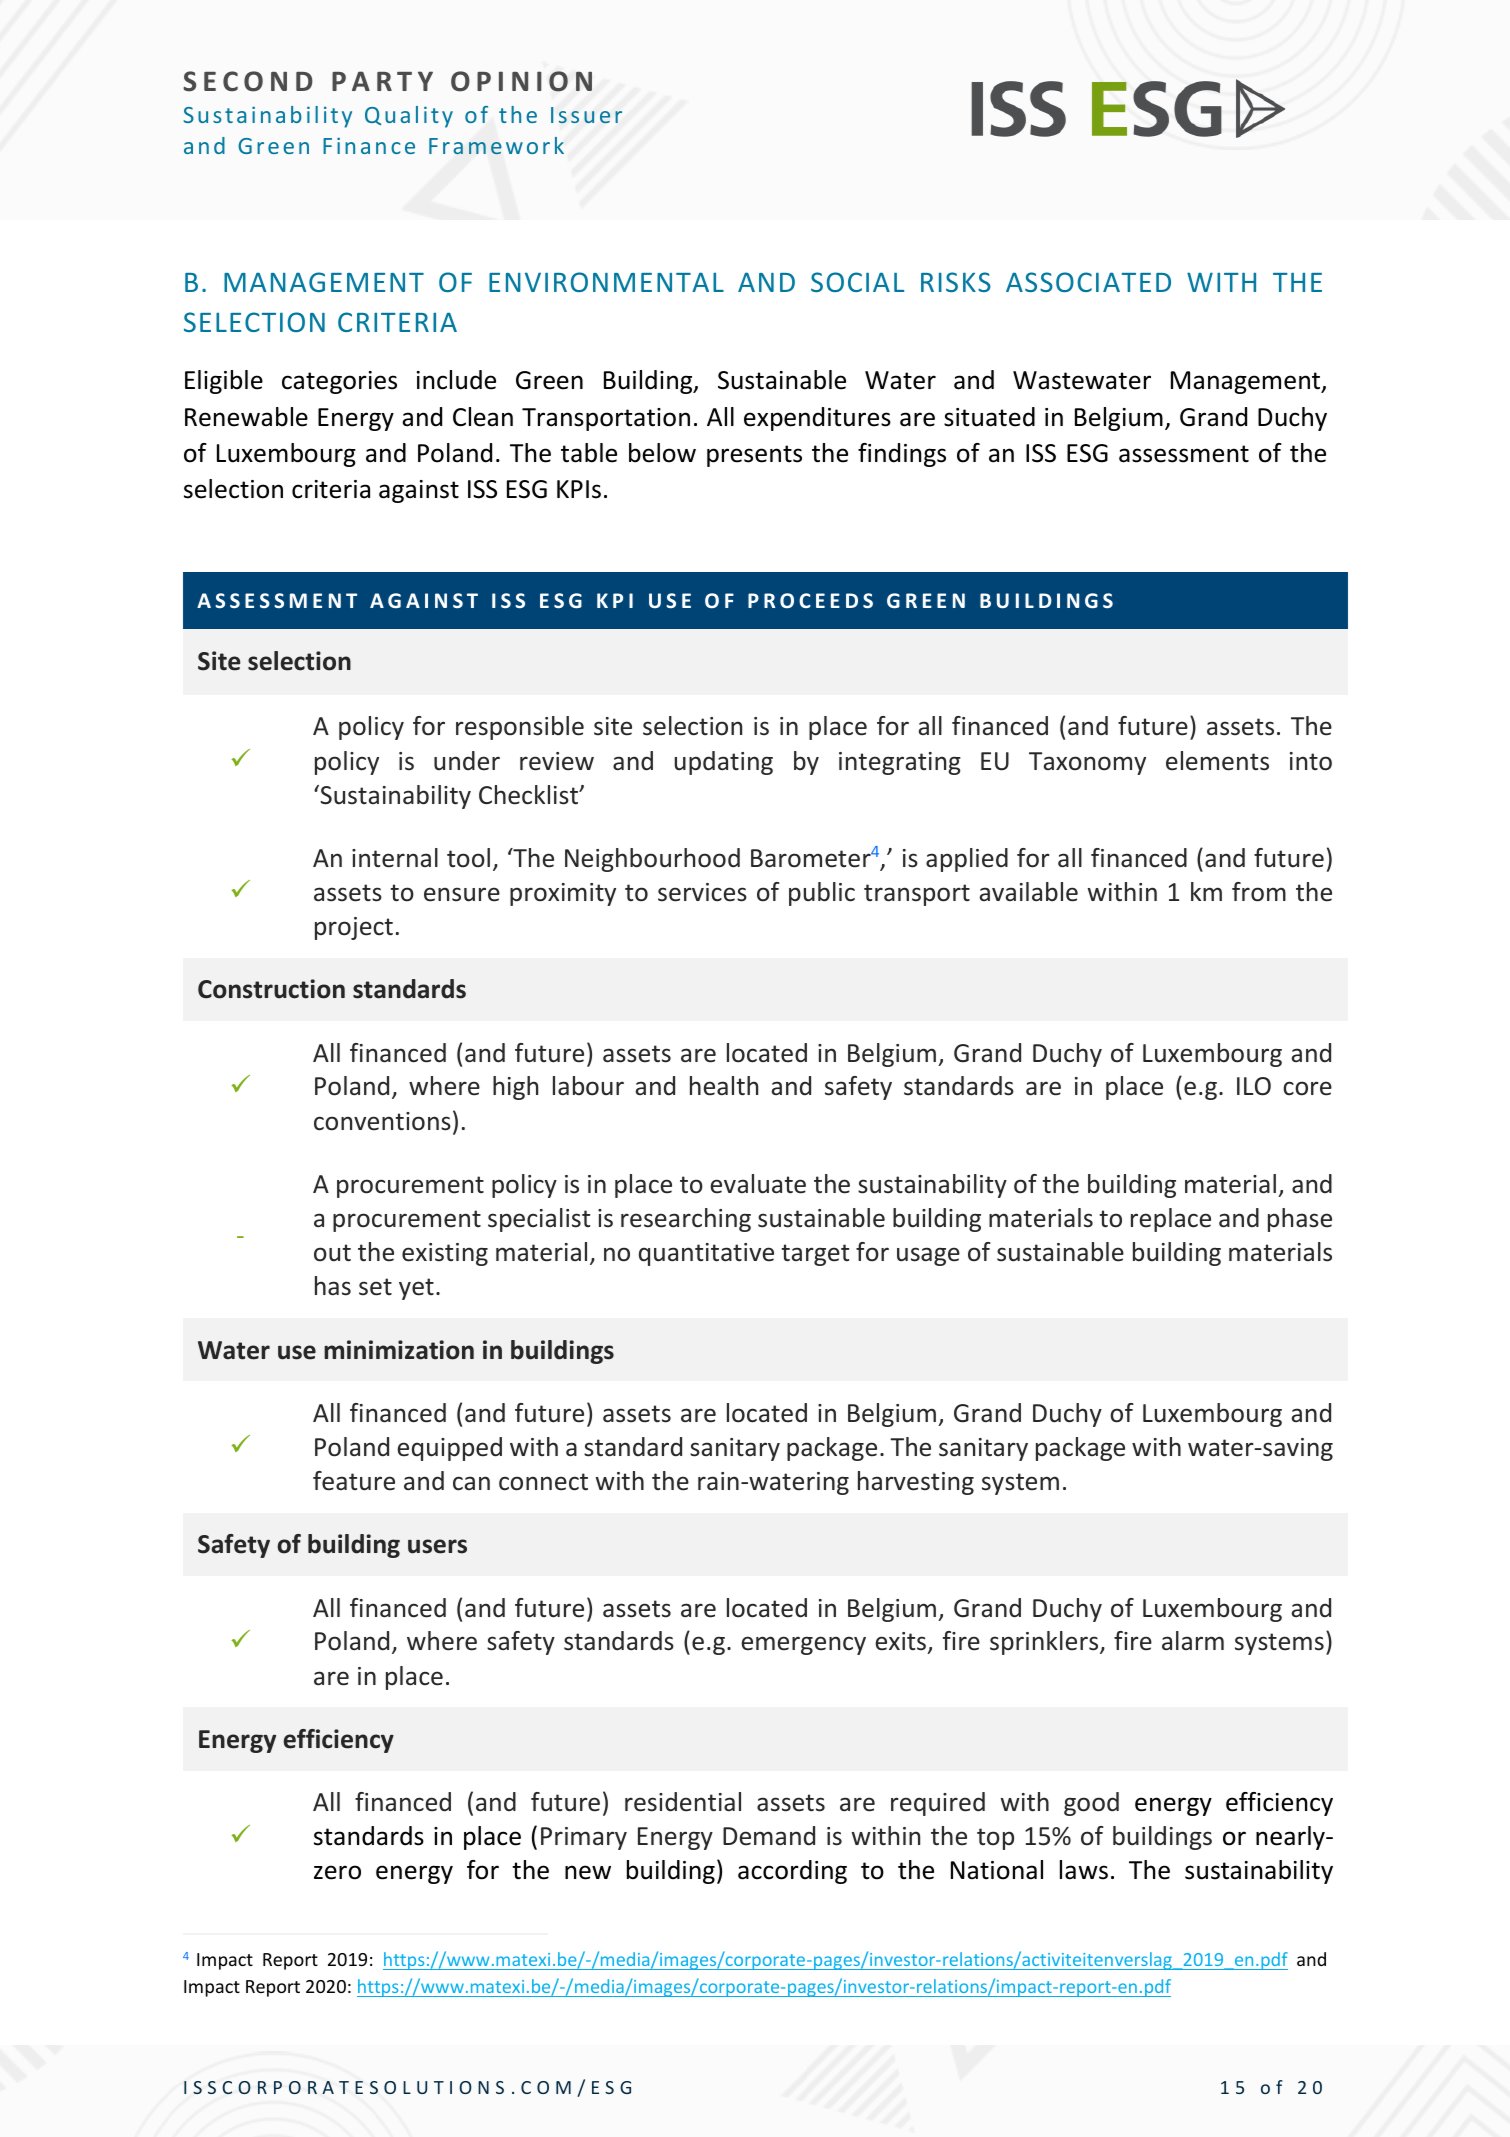  What do you see at coordinates (354, 1481) in the screenshot?
I see `feature` at bounding box center [354, 1481].
